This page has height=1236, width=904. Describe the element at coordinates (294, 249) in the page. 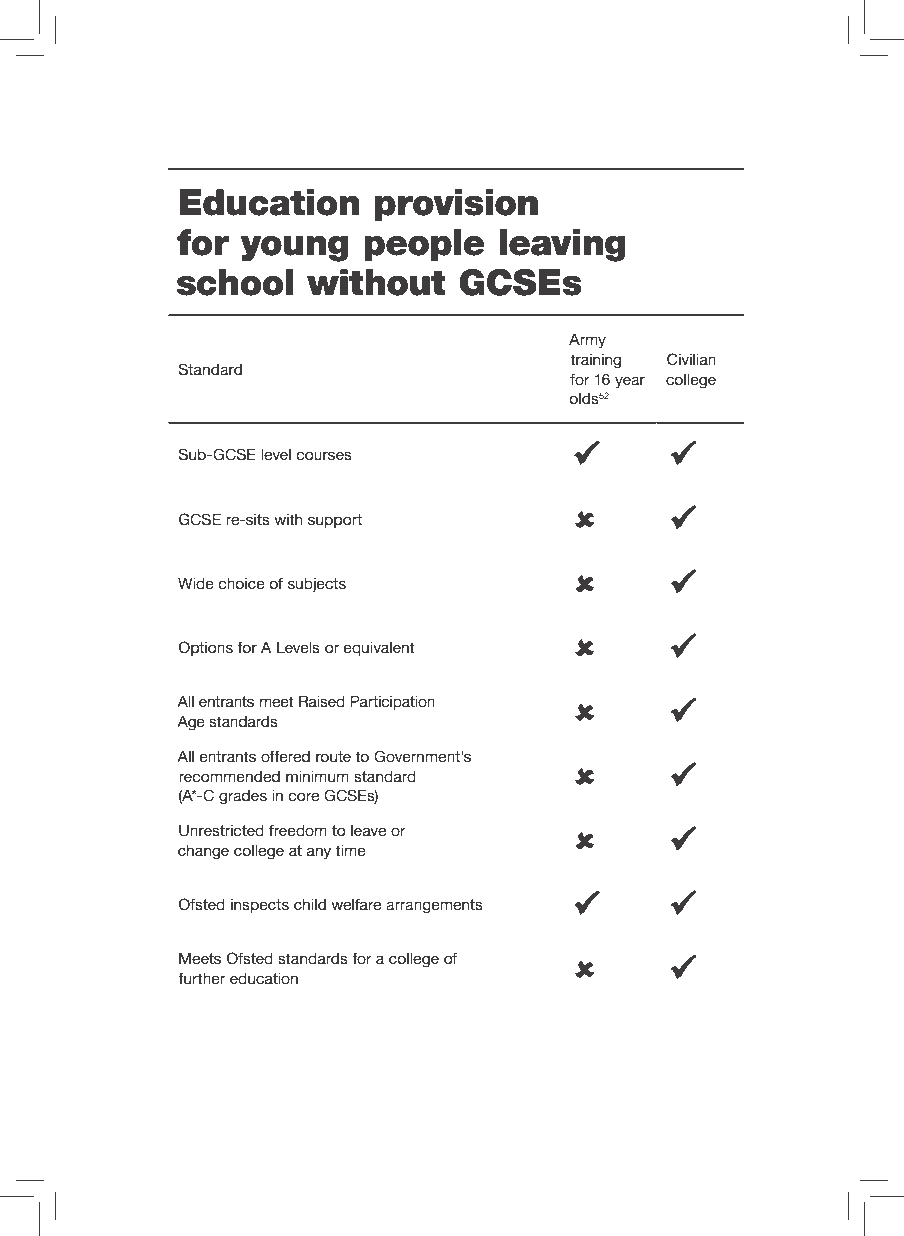

I see `young` at that location.
